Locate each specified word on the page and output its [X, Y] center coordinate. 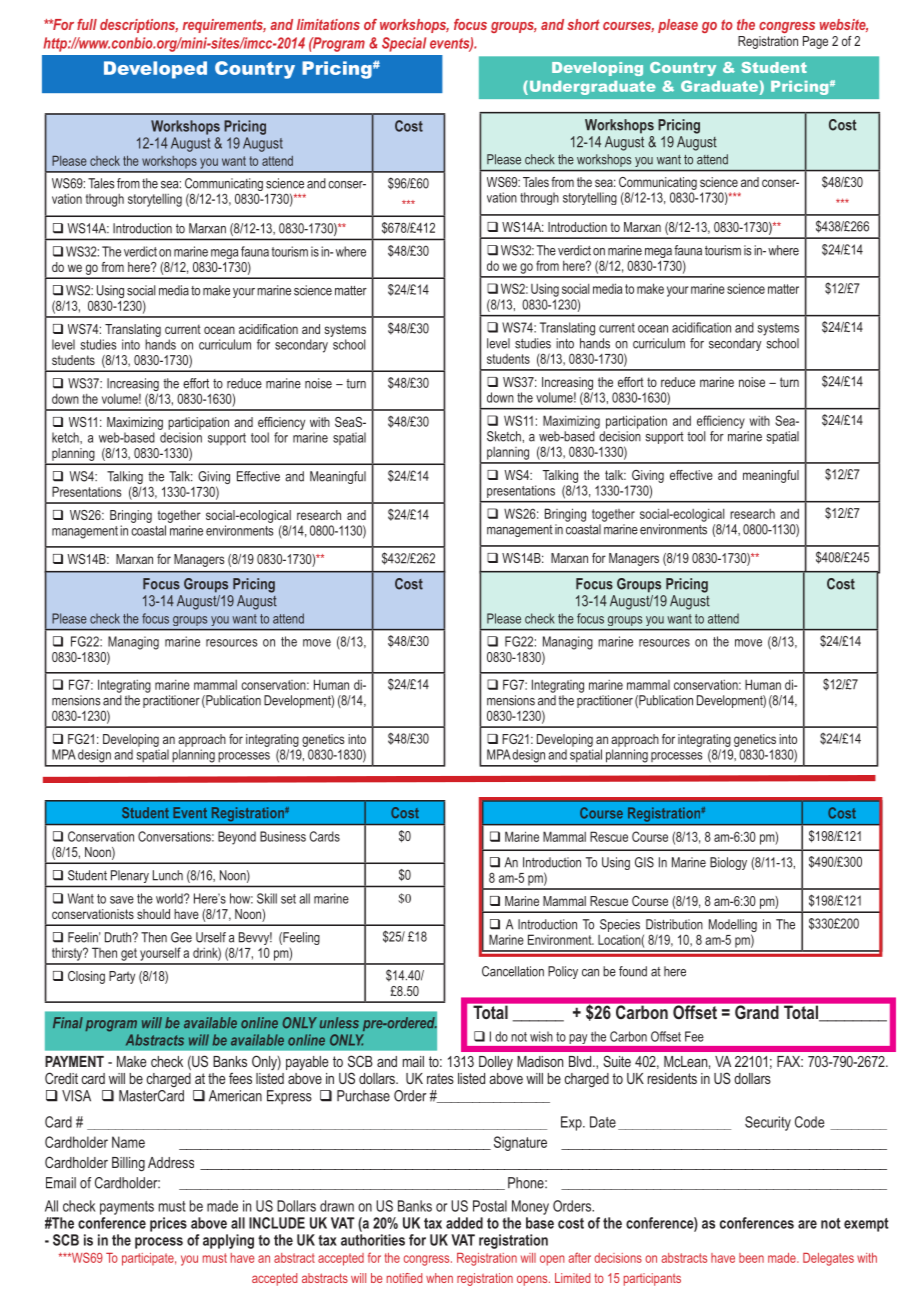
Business [283, 836]
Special [404, 44]
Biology [728, 863]
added [464, 1223]
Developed [155, 70]
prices [168, 1224]
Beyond [237, 838]
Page [815, 42]
